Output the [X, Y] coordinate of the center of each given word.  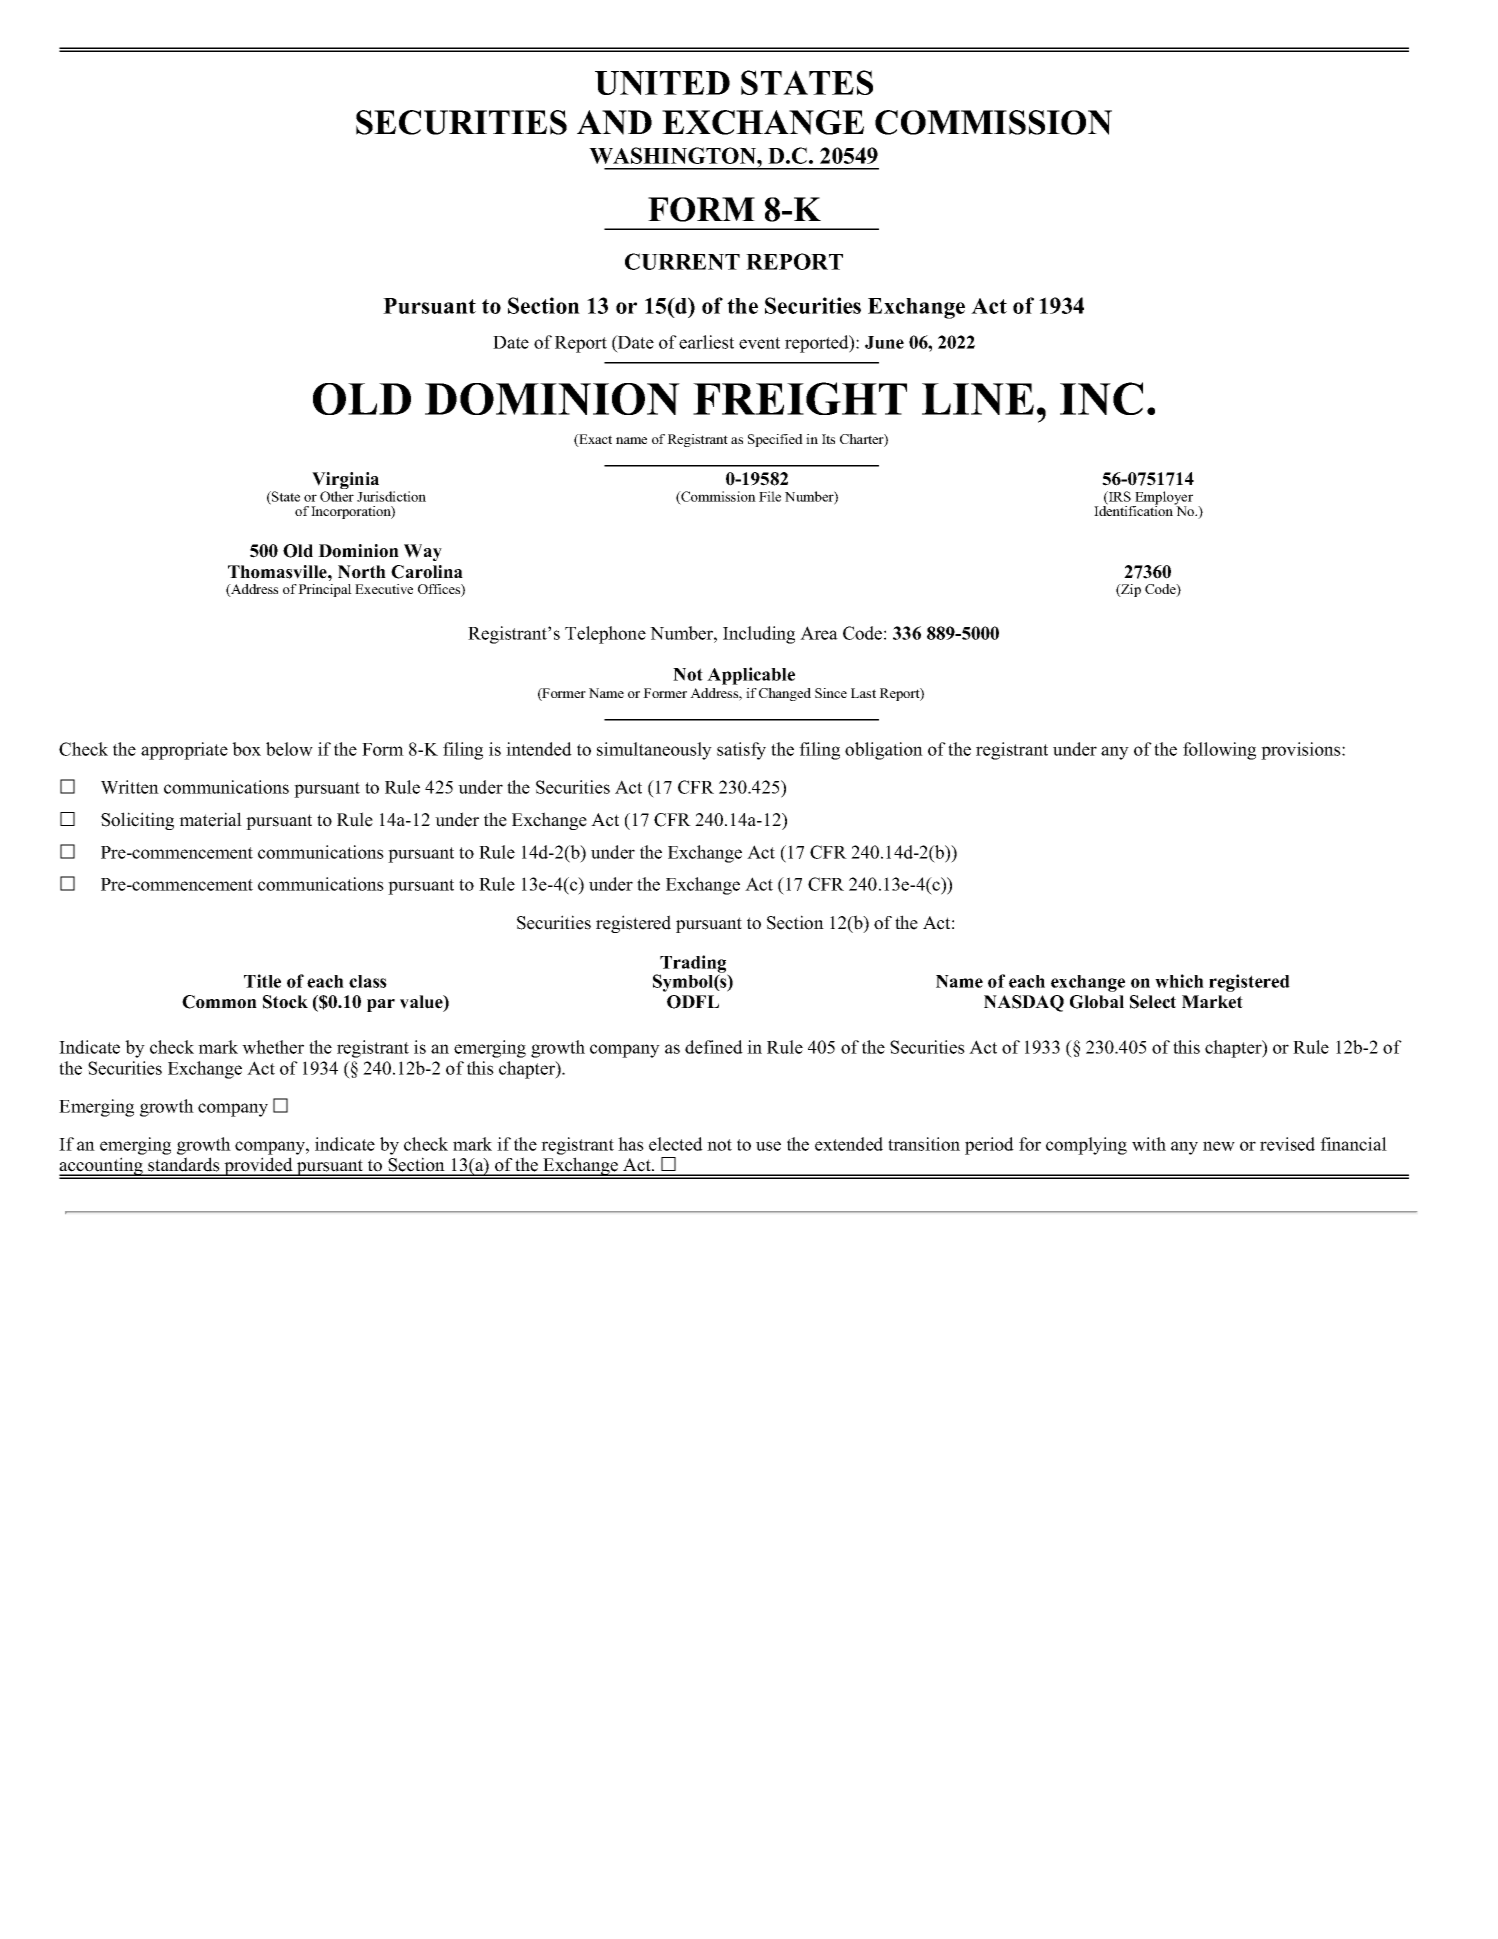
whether [273, 1047]
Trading [694, 965]
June [884, 342]
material [210, 819]
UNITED [662, 83]
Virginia [345, 482]
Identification [1134, 510]
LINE [978, 399]
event [759, 343]
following [1219, 751]
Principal [325, 590]
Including [759, 635]
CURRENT [682, 261]
